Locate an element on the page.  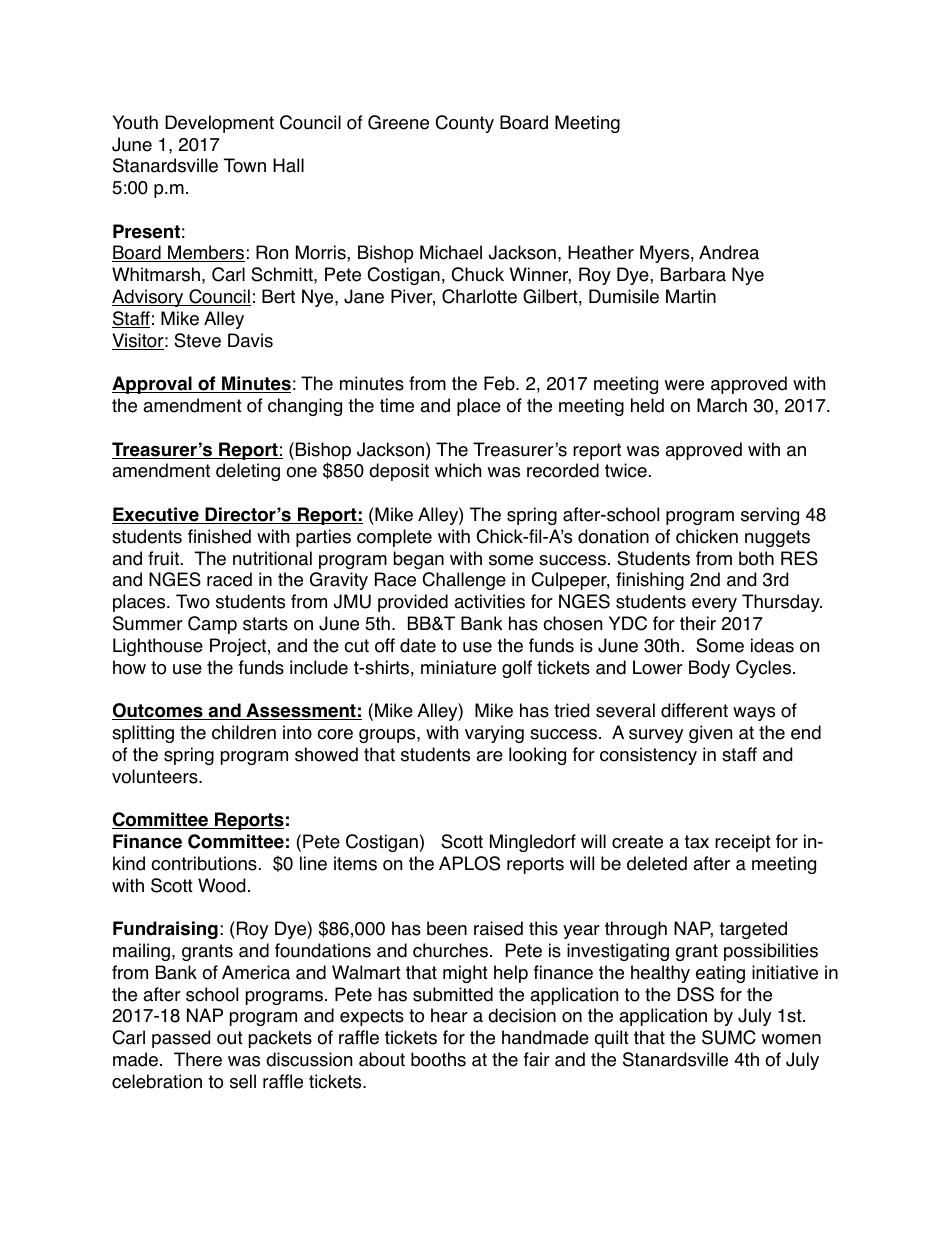
booths is located at coordinates (438, 1059).
